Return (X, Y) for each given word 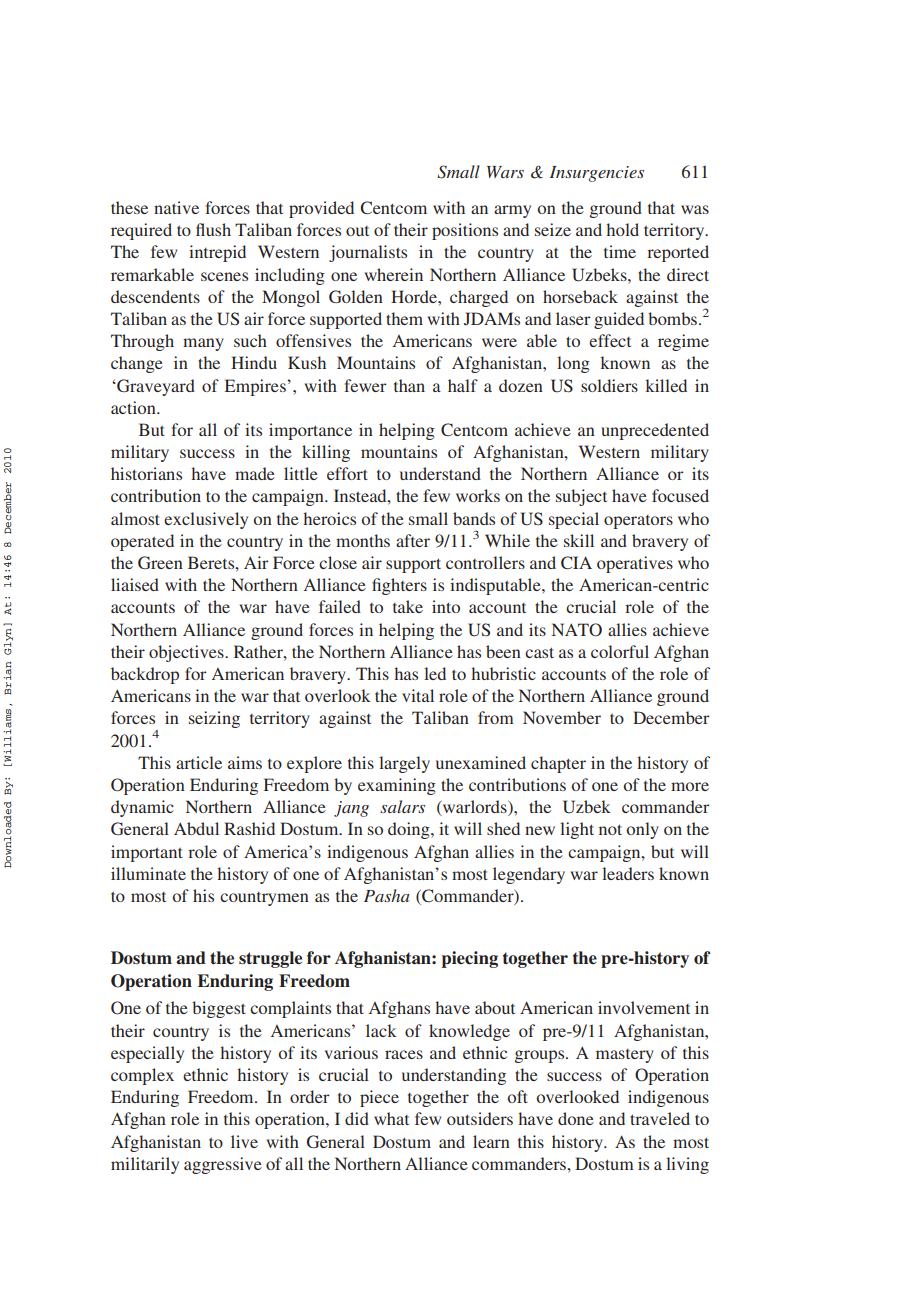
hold (622, 229)
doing (410, 830)
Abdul (196, 828)
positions (465, 231)
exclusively (206, 520)
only (643, 830)
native (176, 207)
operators (638, 522)
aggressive (223, 1165)
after (413, 540)
